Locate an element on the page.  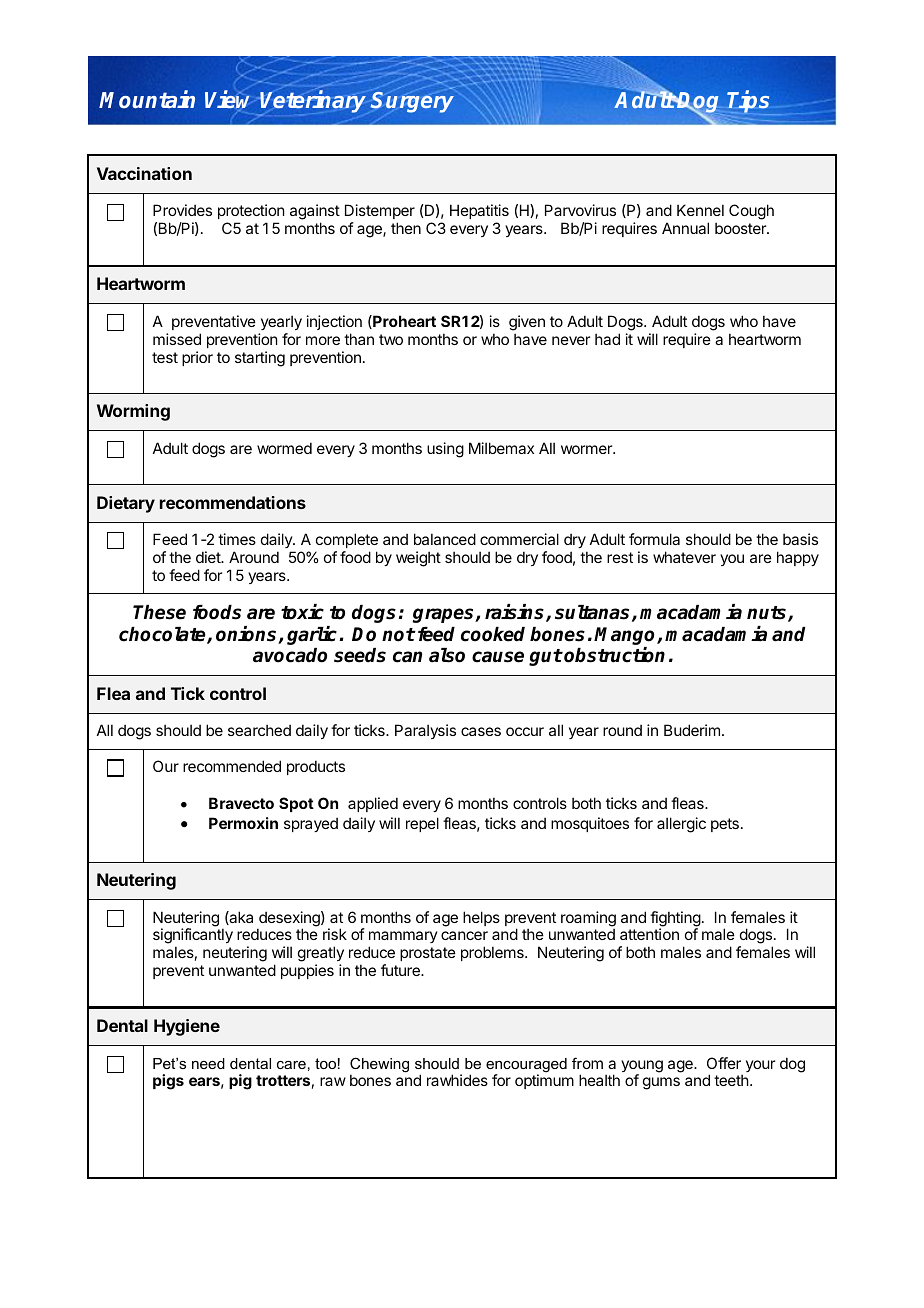
repel is located at coordinates (422, 824).
